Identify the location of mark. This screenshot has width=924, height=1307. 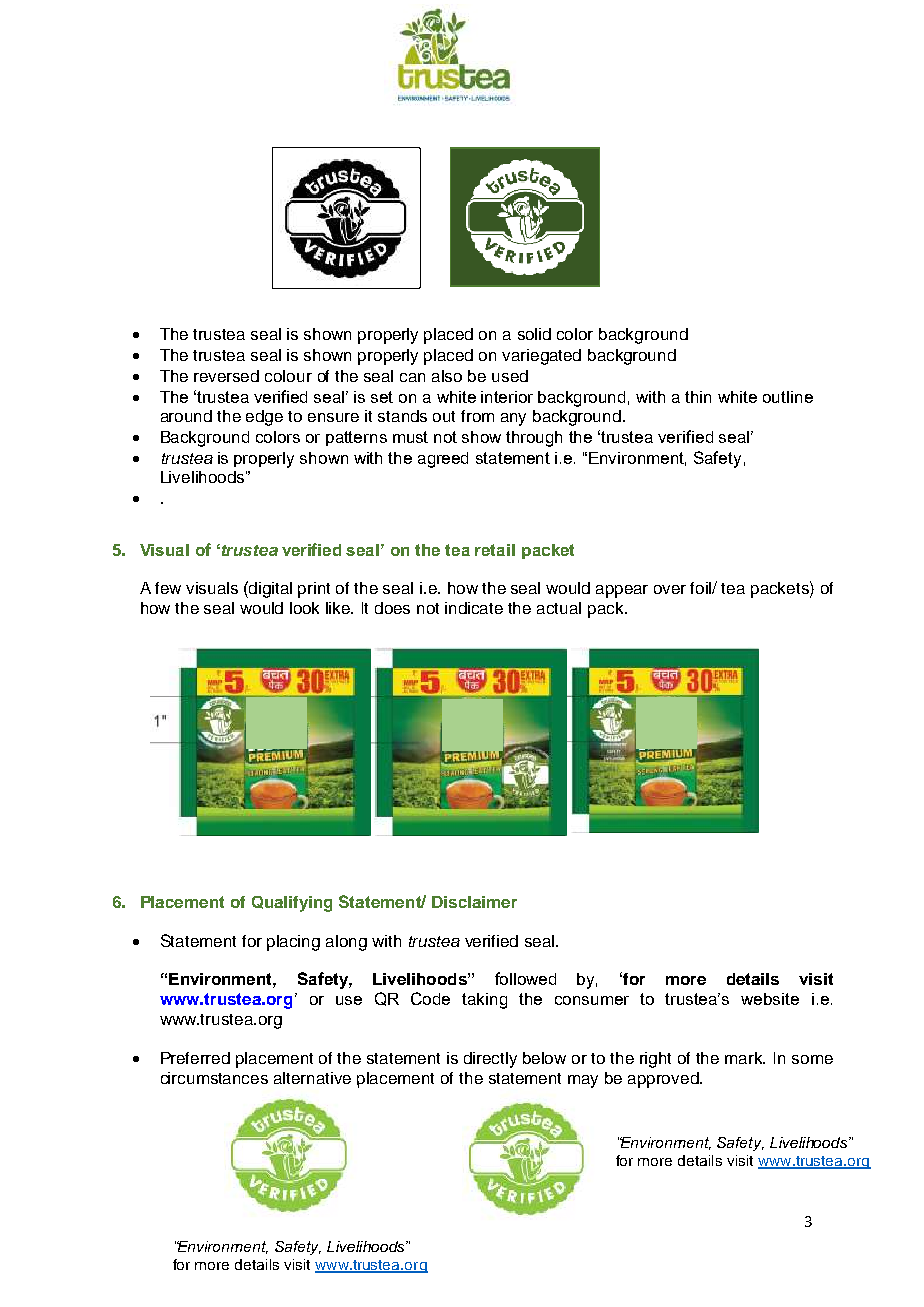
(745, 1058).
